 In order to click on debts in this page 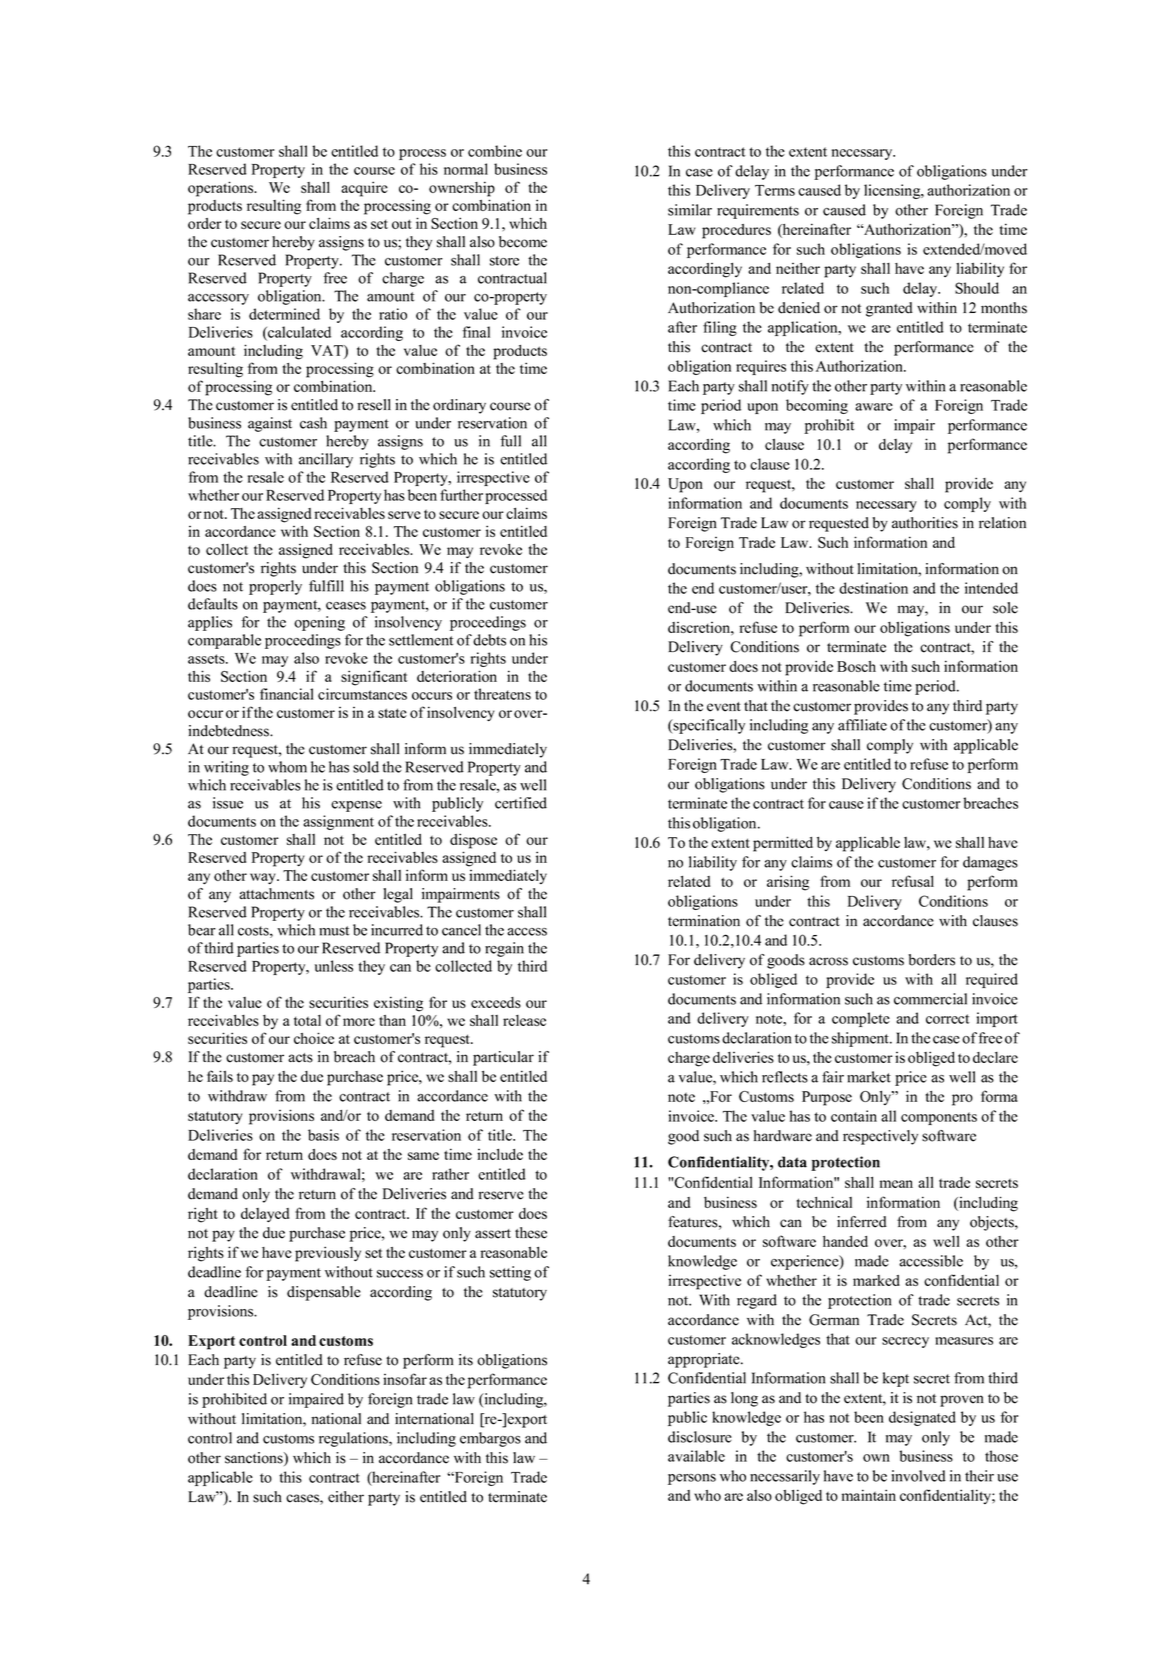, I will do `click(489, 640)`.
